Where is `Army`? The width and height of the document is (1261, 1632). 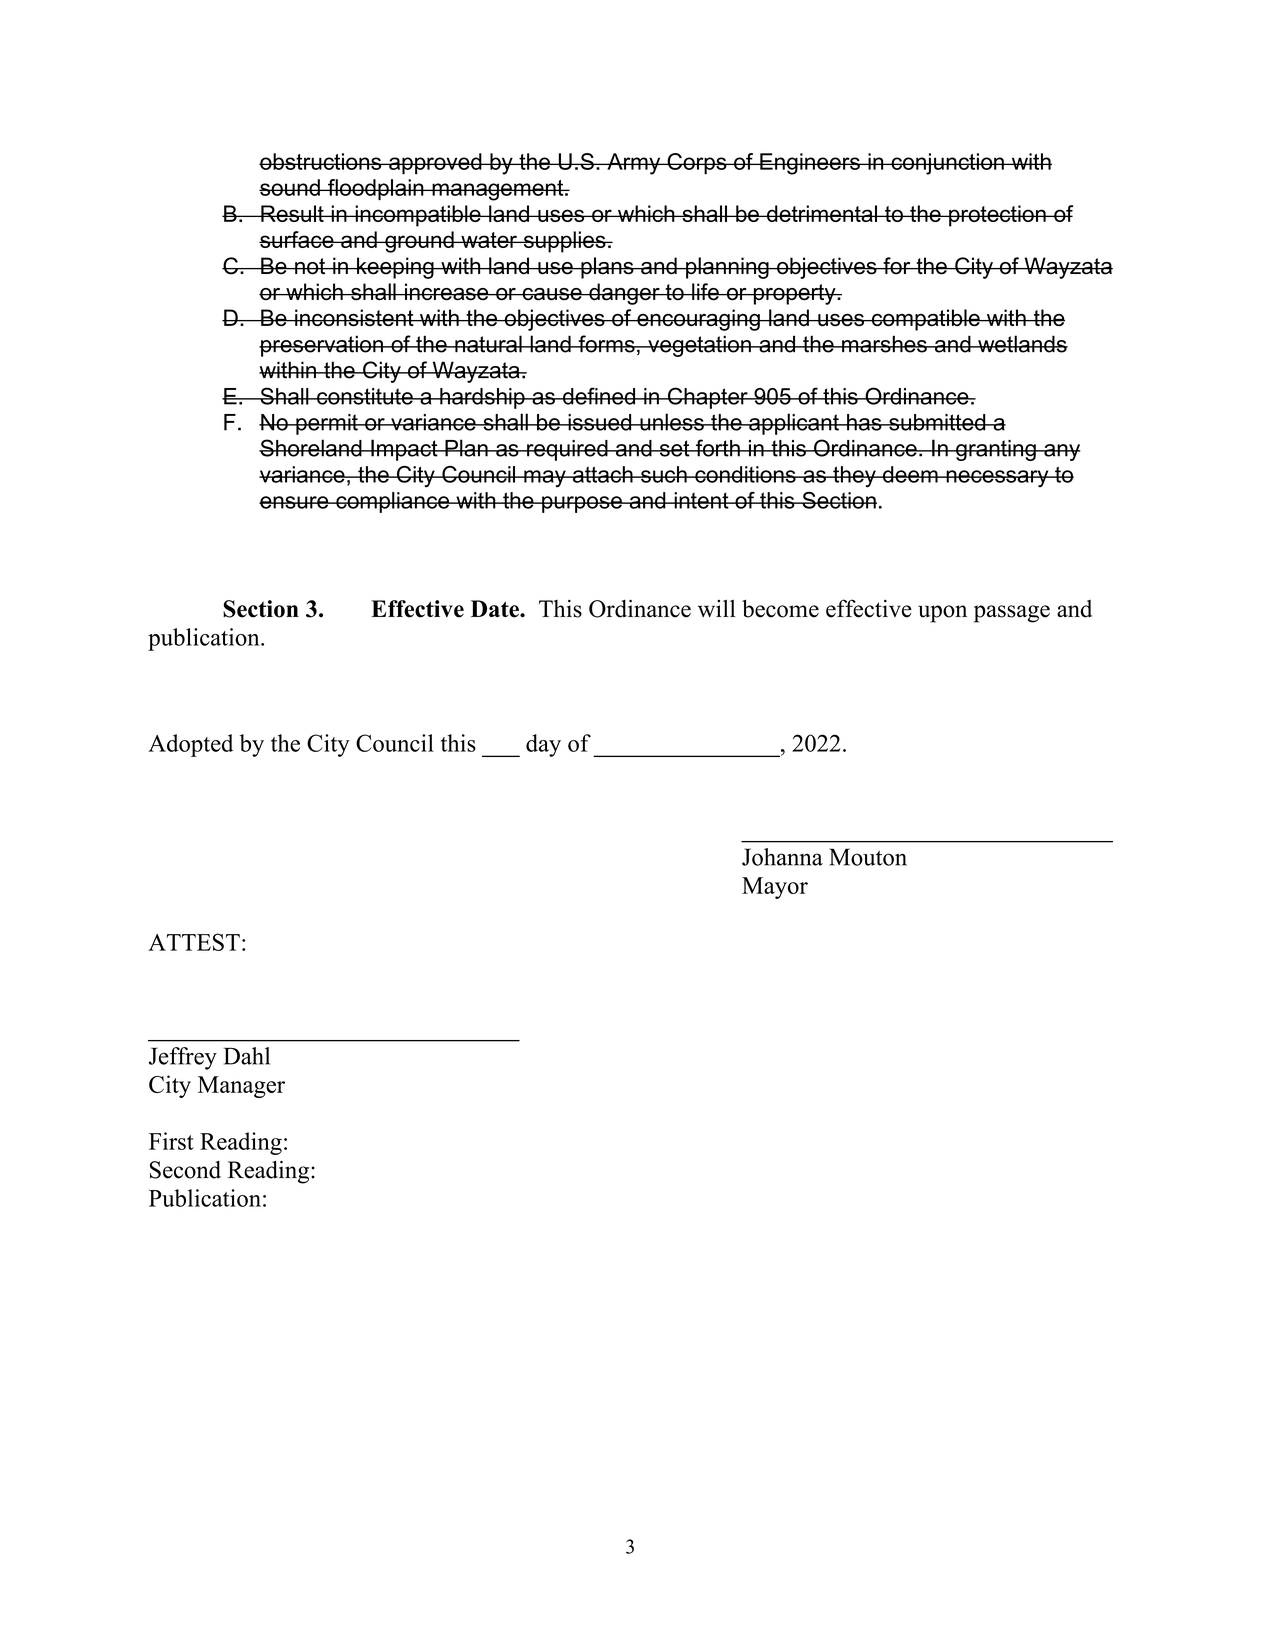
Army is located at coordinates (634, 164).
